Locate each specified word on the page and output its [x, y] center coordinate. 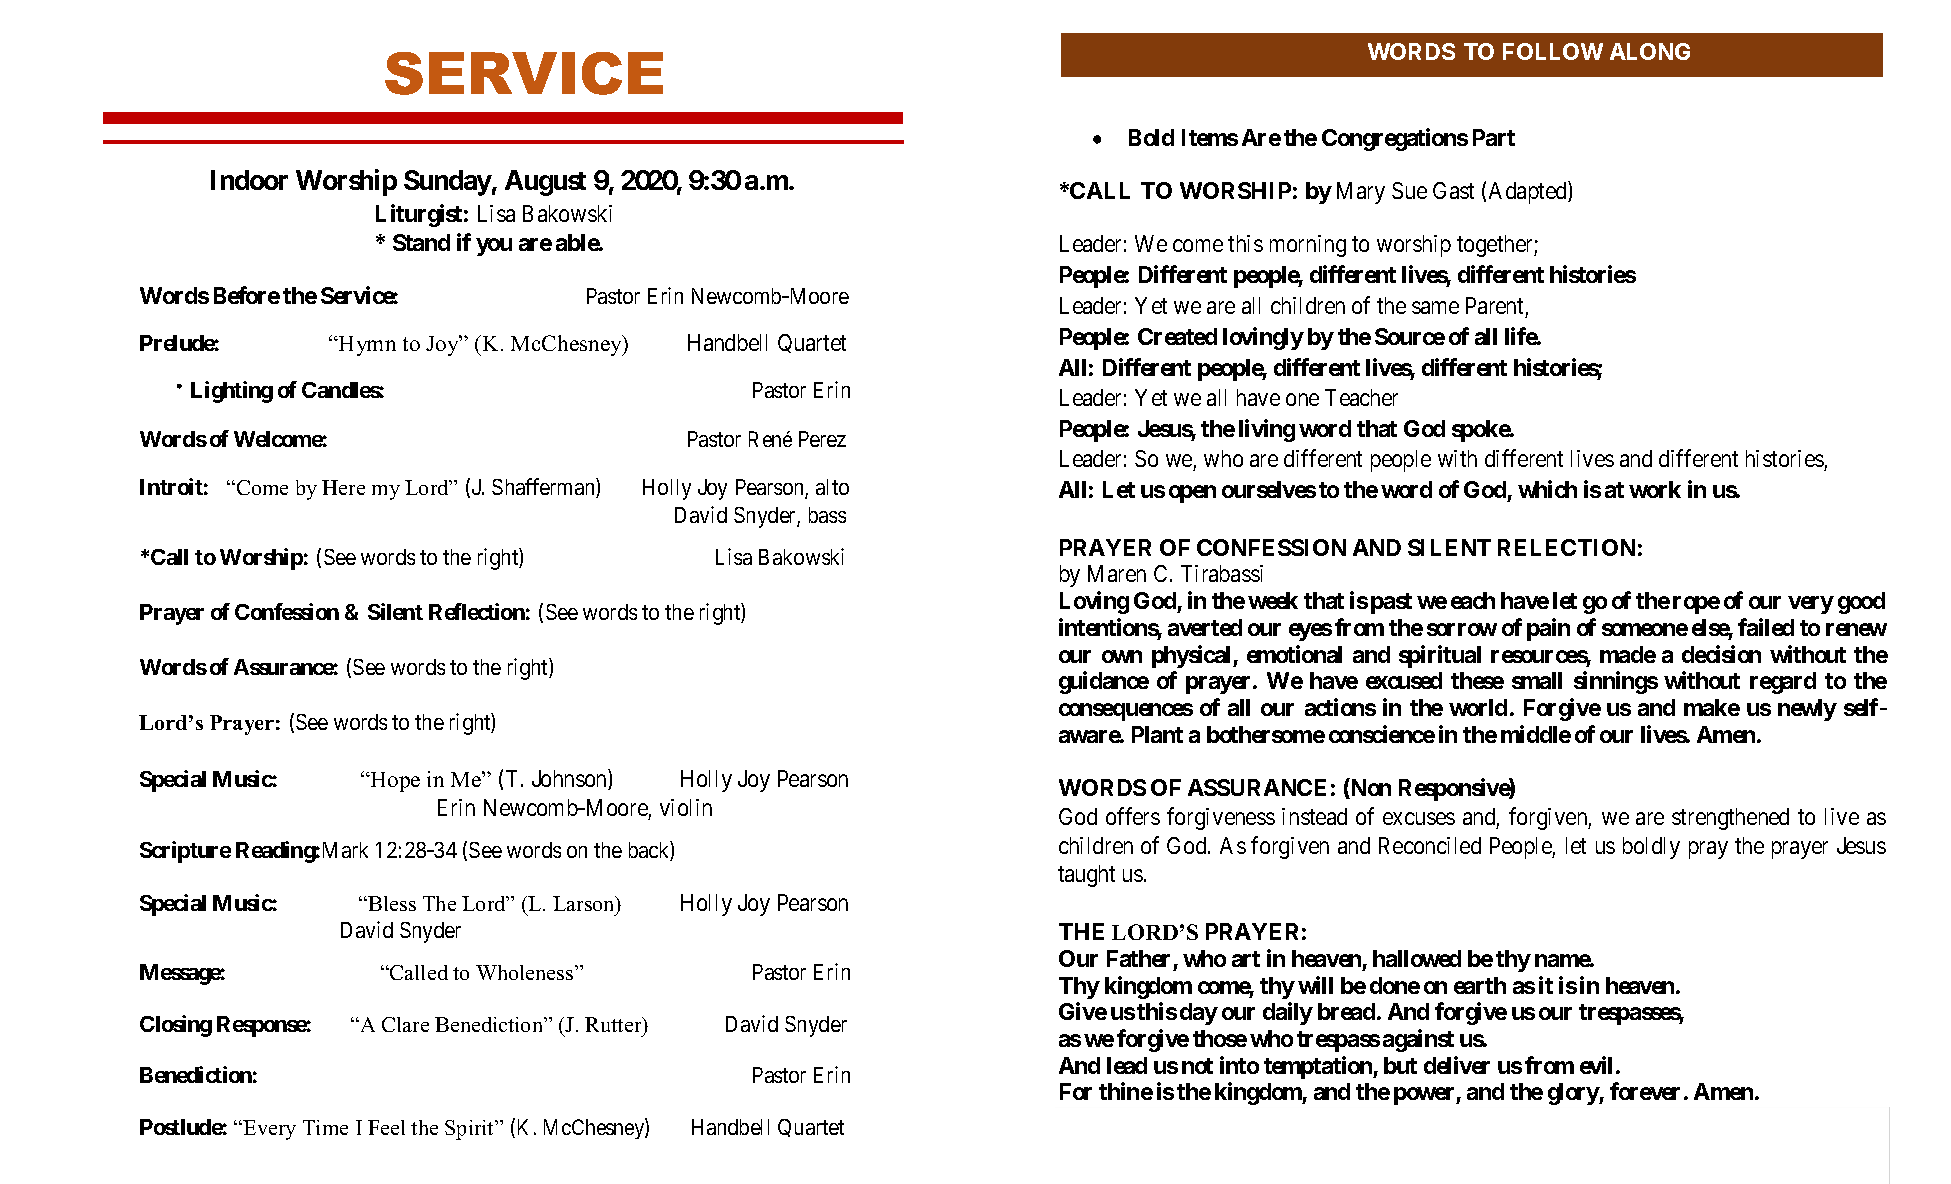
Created [1177, 336]
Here [343, 487]
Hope [394, 782]
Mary [1361, 193]
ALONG [1650, 51]
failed [1766, 627]
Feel [386, 1127]
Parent [1494, 305]
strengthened [1730, 819]
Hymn [366, 346]
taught [1086, 876]
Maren [1117, 573]
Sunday [448, 183]
